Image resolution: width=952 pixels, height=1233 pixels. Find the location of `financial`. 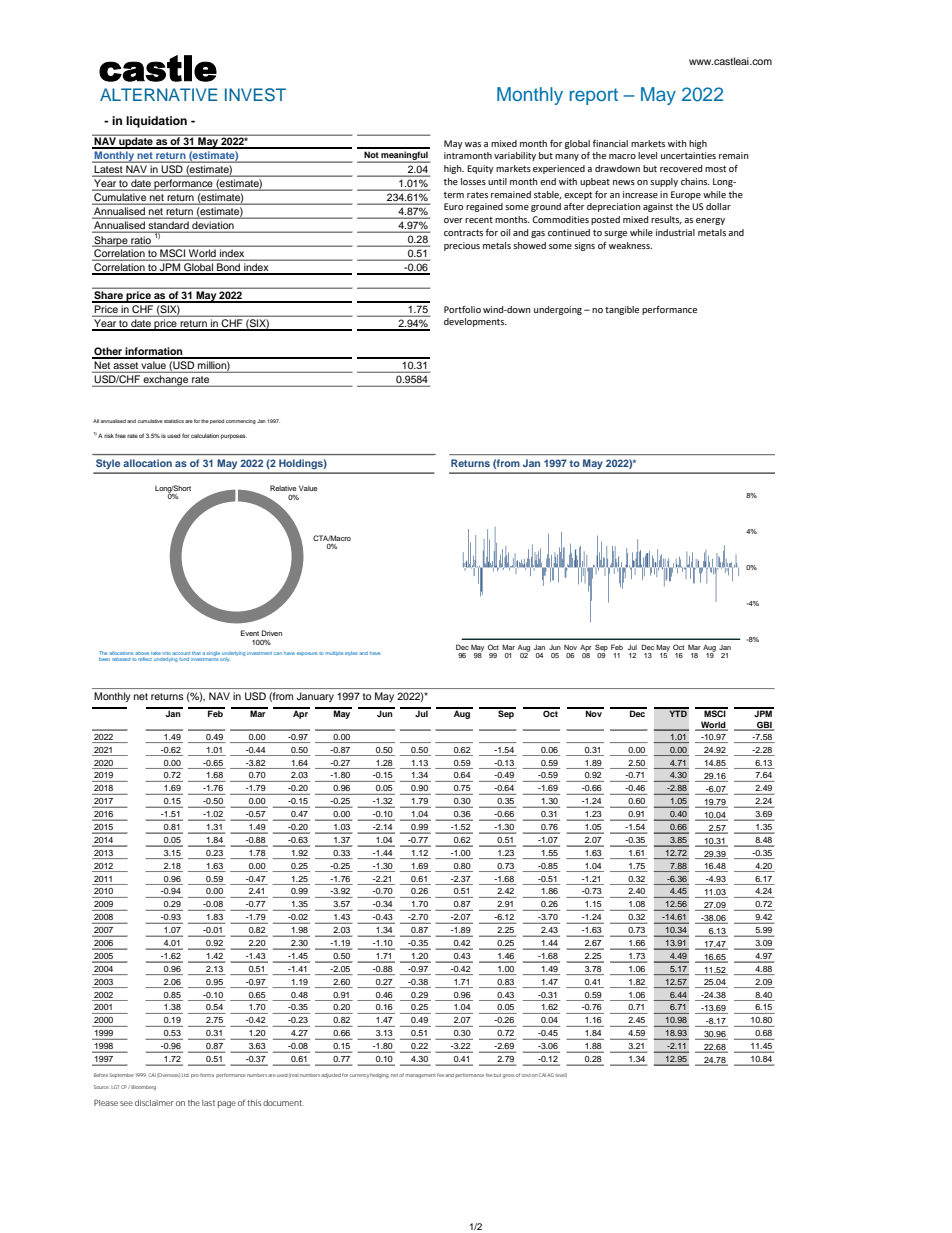

financial is located at coordinates (610, 143).
